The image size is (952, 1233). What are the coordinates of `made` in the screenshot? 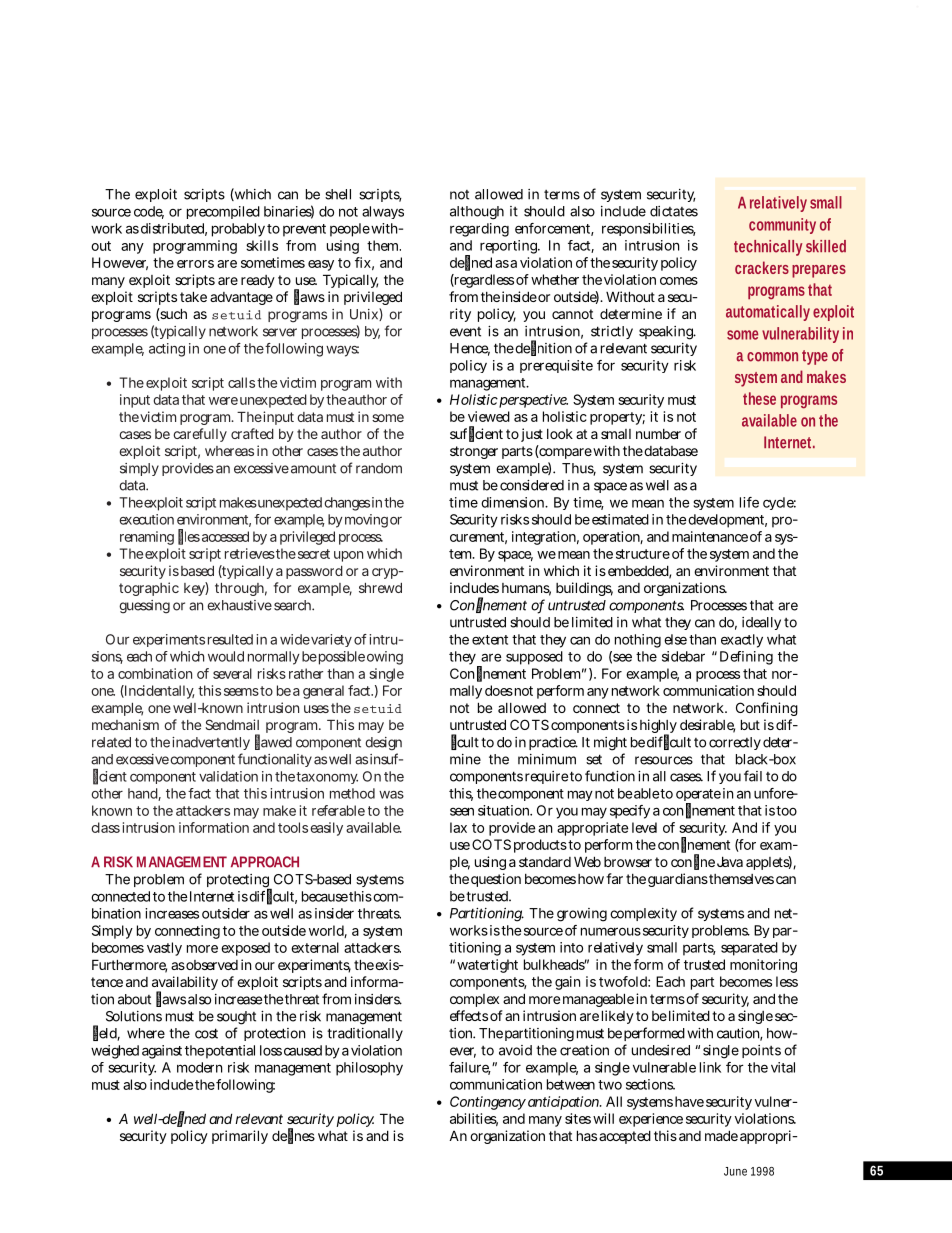 It's located at (721, 1135).
